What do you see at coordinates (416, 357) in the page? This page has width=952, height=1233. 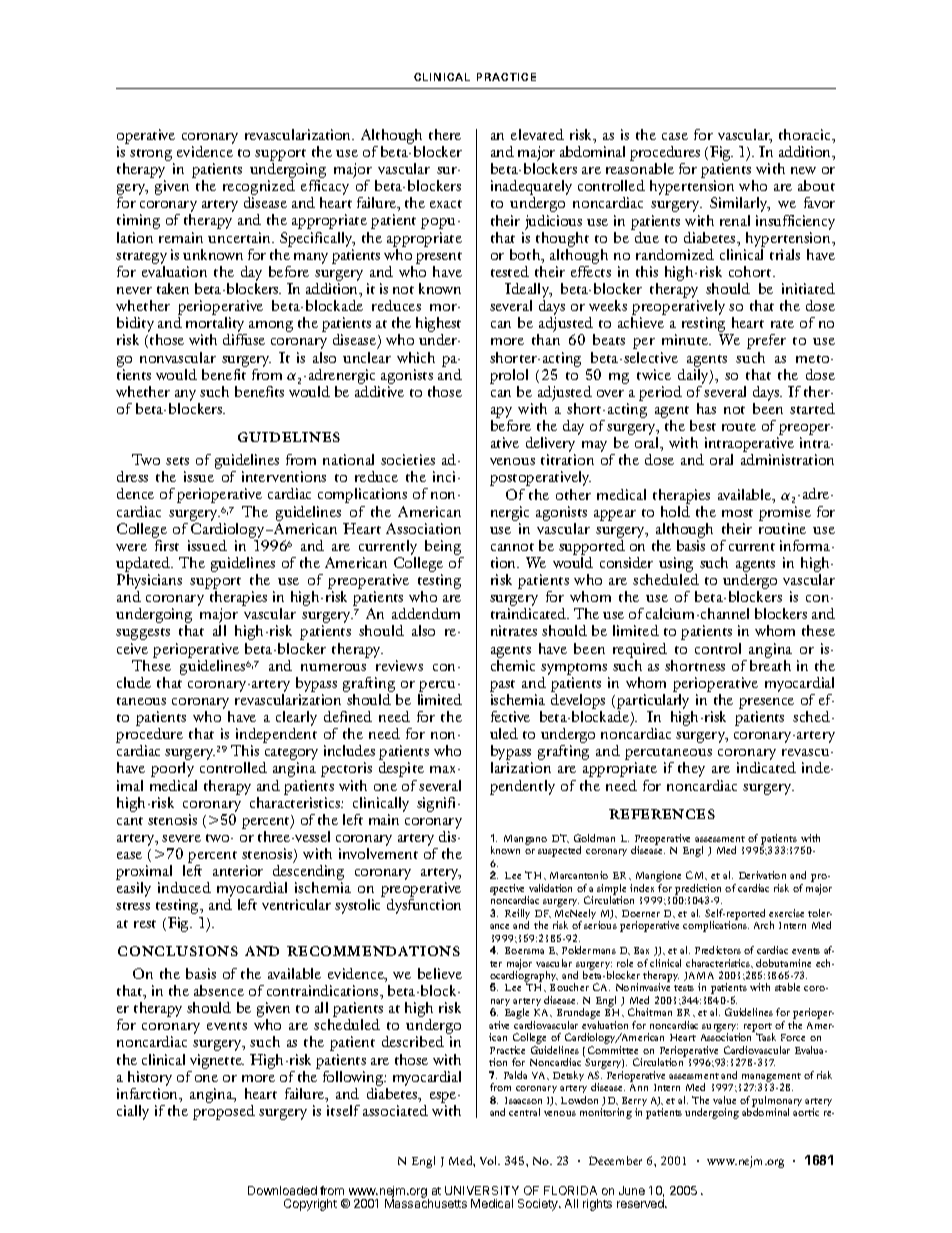 I see `which` at bounding box center [416, 357].
